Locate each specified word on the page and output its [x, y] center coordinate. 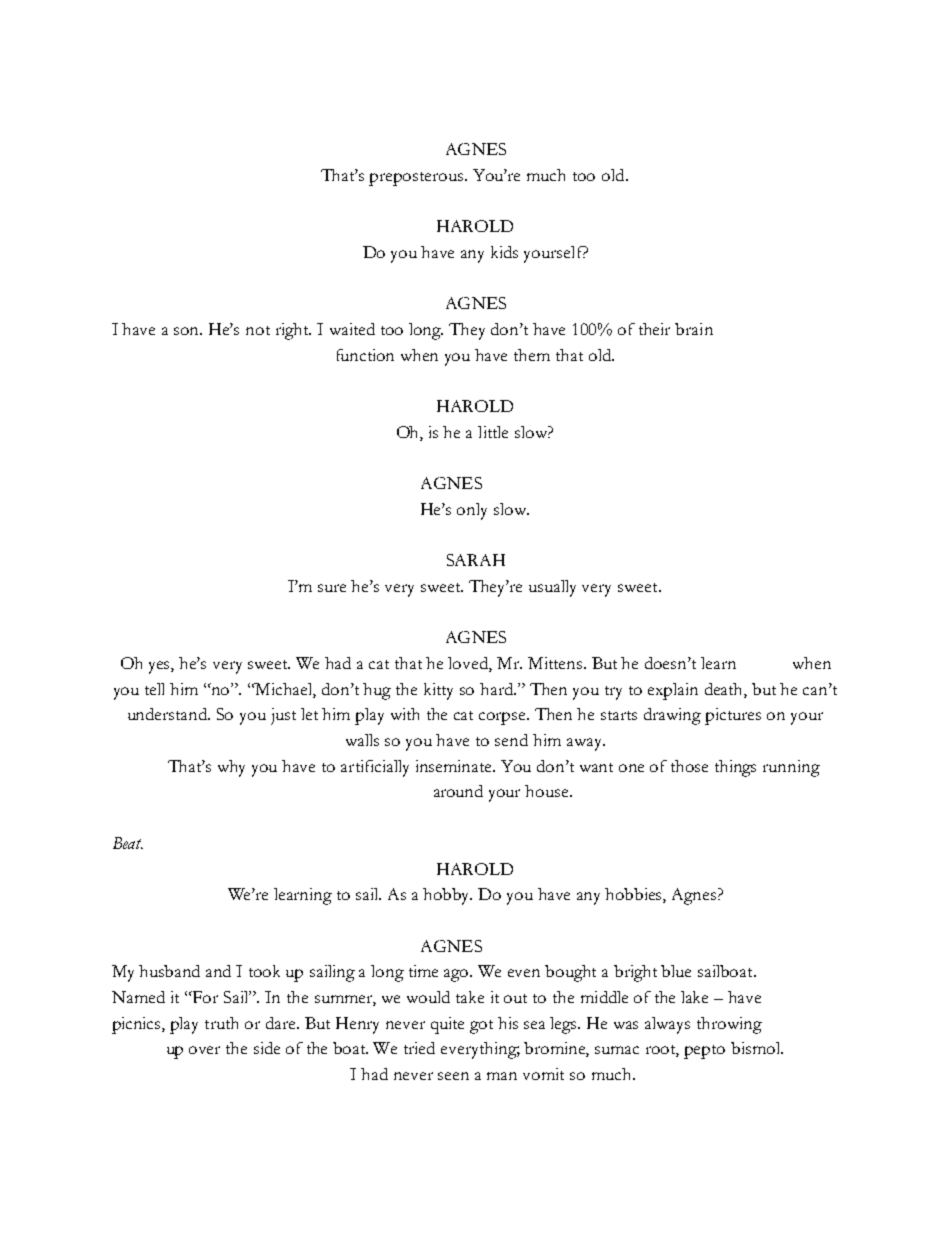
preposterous [417, 179]
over [204, 1050]
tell [154, 689]
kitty [438, 691]
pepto [704, 1052]
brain [694, 329]
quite [447, 1025]
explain [673, 691]
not [258, 330]
